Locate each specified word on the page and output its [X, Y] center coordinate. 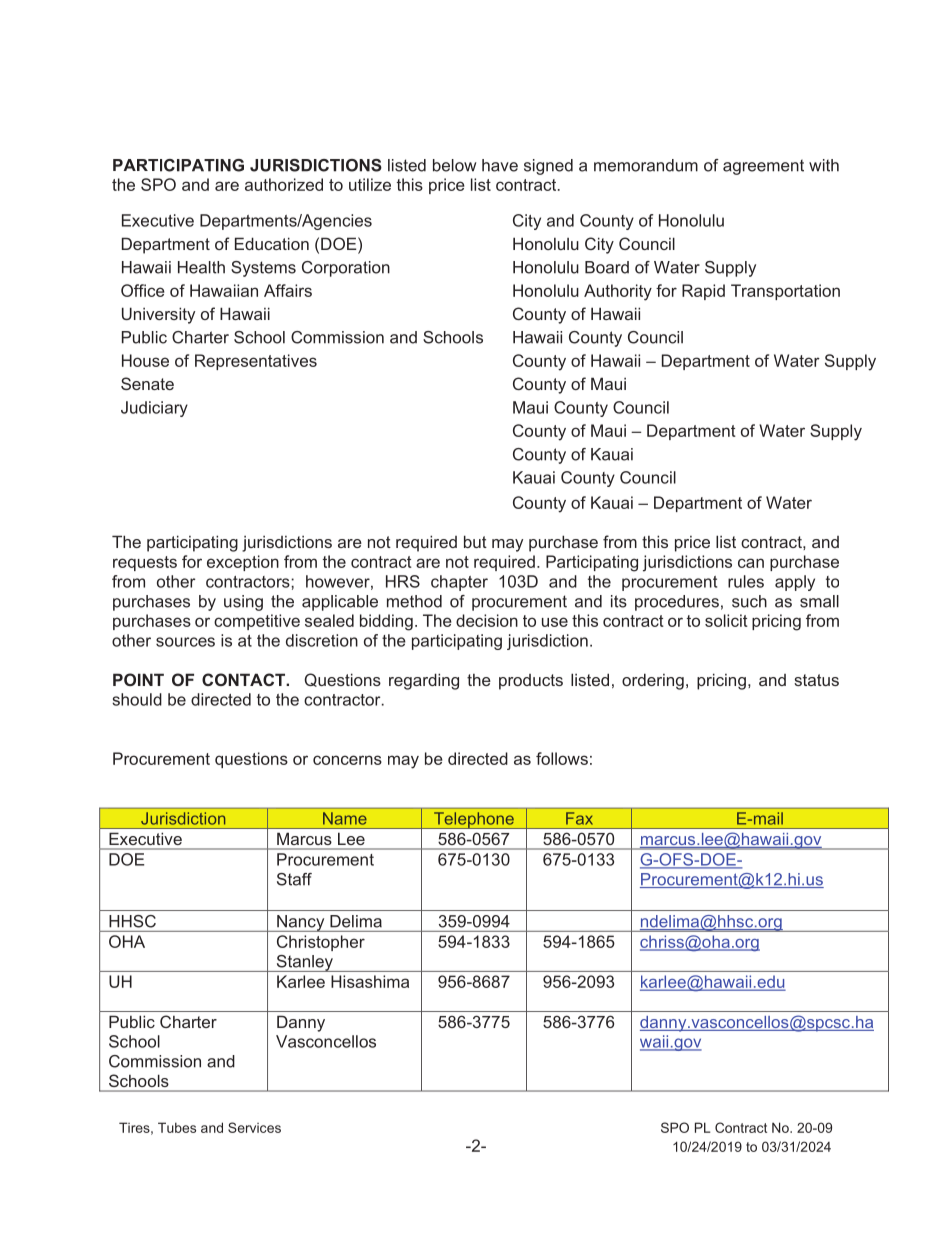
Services [254, 1127]
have [500, 165]
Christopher [321, 943]
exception [243, 563]
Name [344, 818]
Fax [579, 818]
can [751, 563]
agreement [763, 167]
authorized [284, 184]
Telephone [474, 820]
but [475, 541]
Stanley [304, 963]
